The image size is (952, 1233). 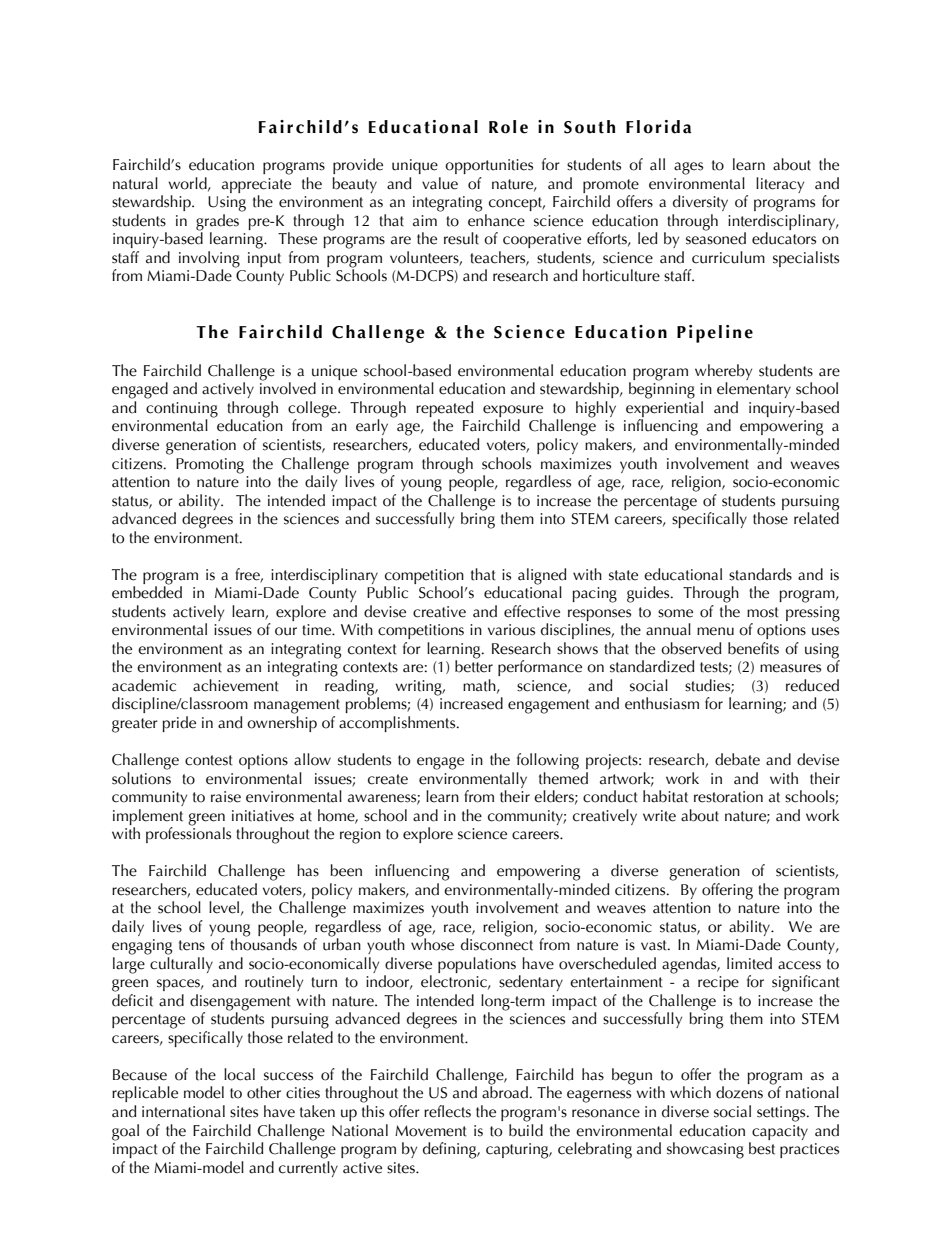 I want to click on continuing, so click(x=182, y=411).
